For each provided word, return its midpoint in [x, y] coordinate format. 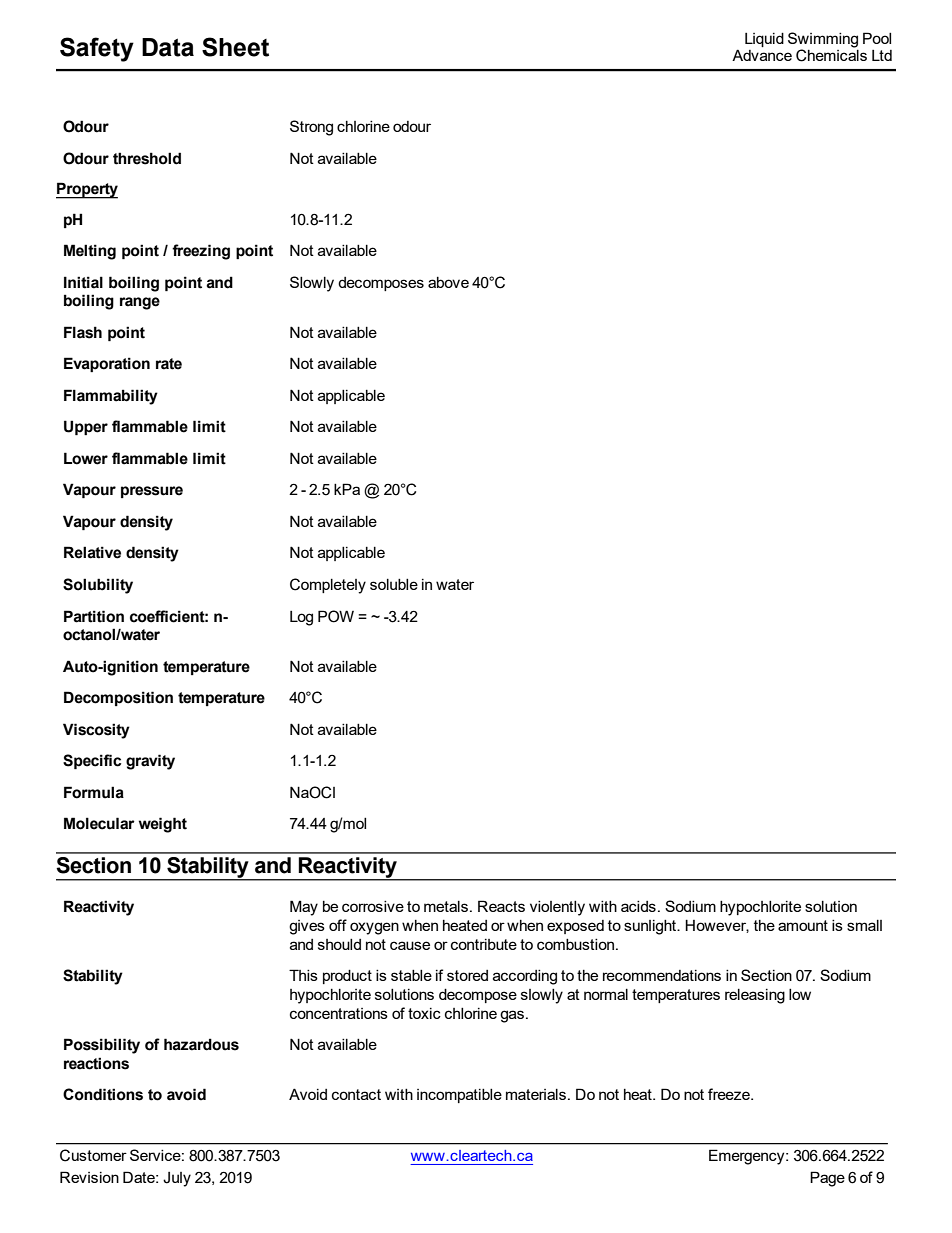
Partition [94, 616]
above [448, 282]
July [177, 1179]
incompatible [459, 1096]
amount [803, 925]
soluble [394, 584]
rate [169, 364]
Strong [311, 128]
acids [638, 906]
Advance [762, 55]
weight [163, 825]
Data [168, 47]
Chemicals [831, 54]
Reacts [501, 906]
